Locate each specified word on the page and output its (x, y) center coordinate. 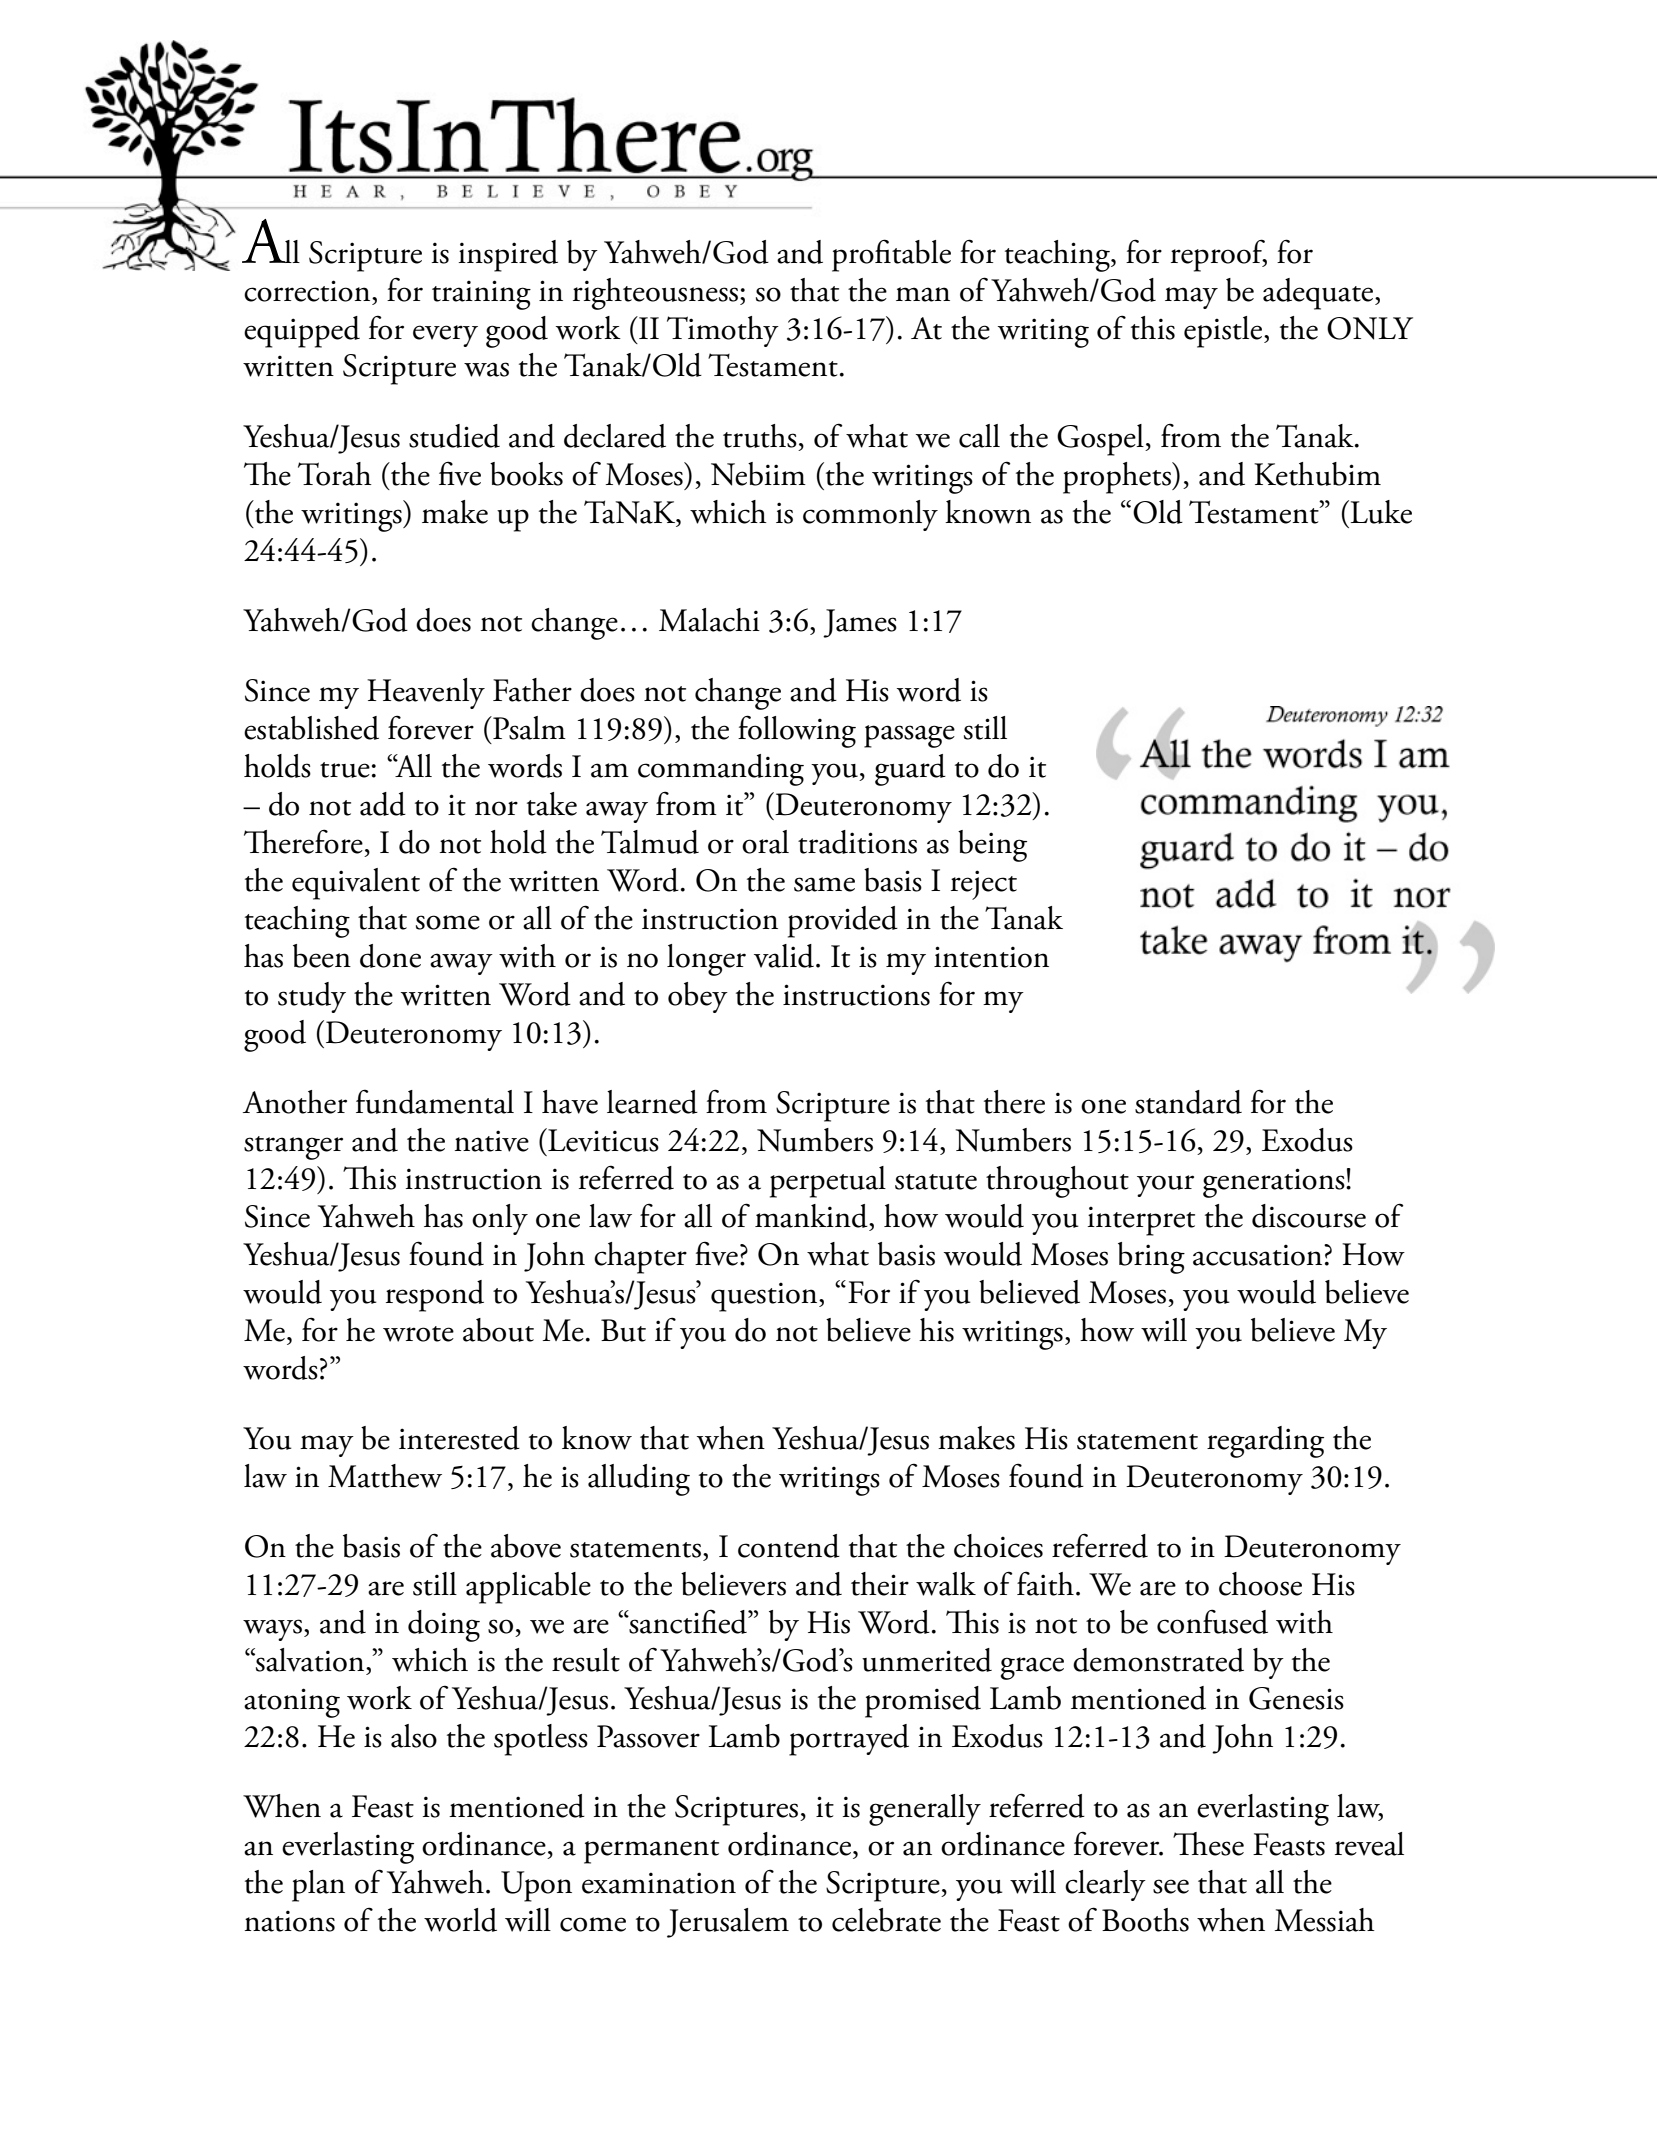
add (383, 804)
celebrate (886, 1920)
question (765, 1297)
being (992, 846)
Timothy (723, 331)
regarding (1265, 1442)
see (1171, 1886)
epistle (1224, 332)
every (445, 336)
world (460, 1920)
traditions (857, 842)
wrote (418, 1334)
